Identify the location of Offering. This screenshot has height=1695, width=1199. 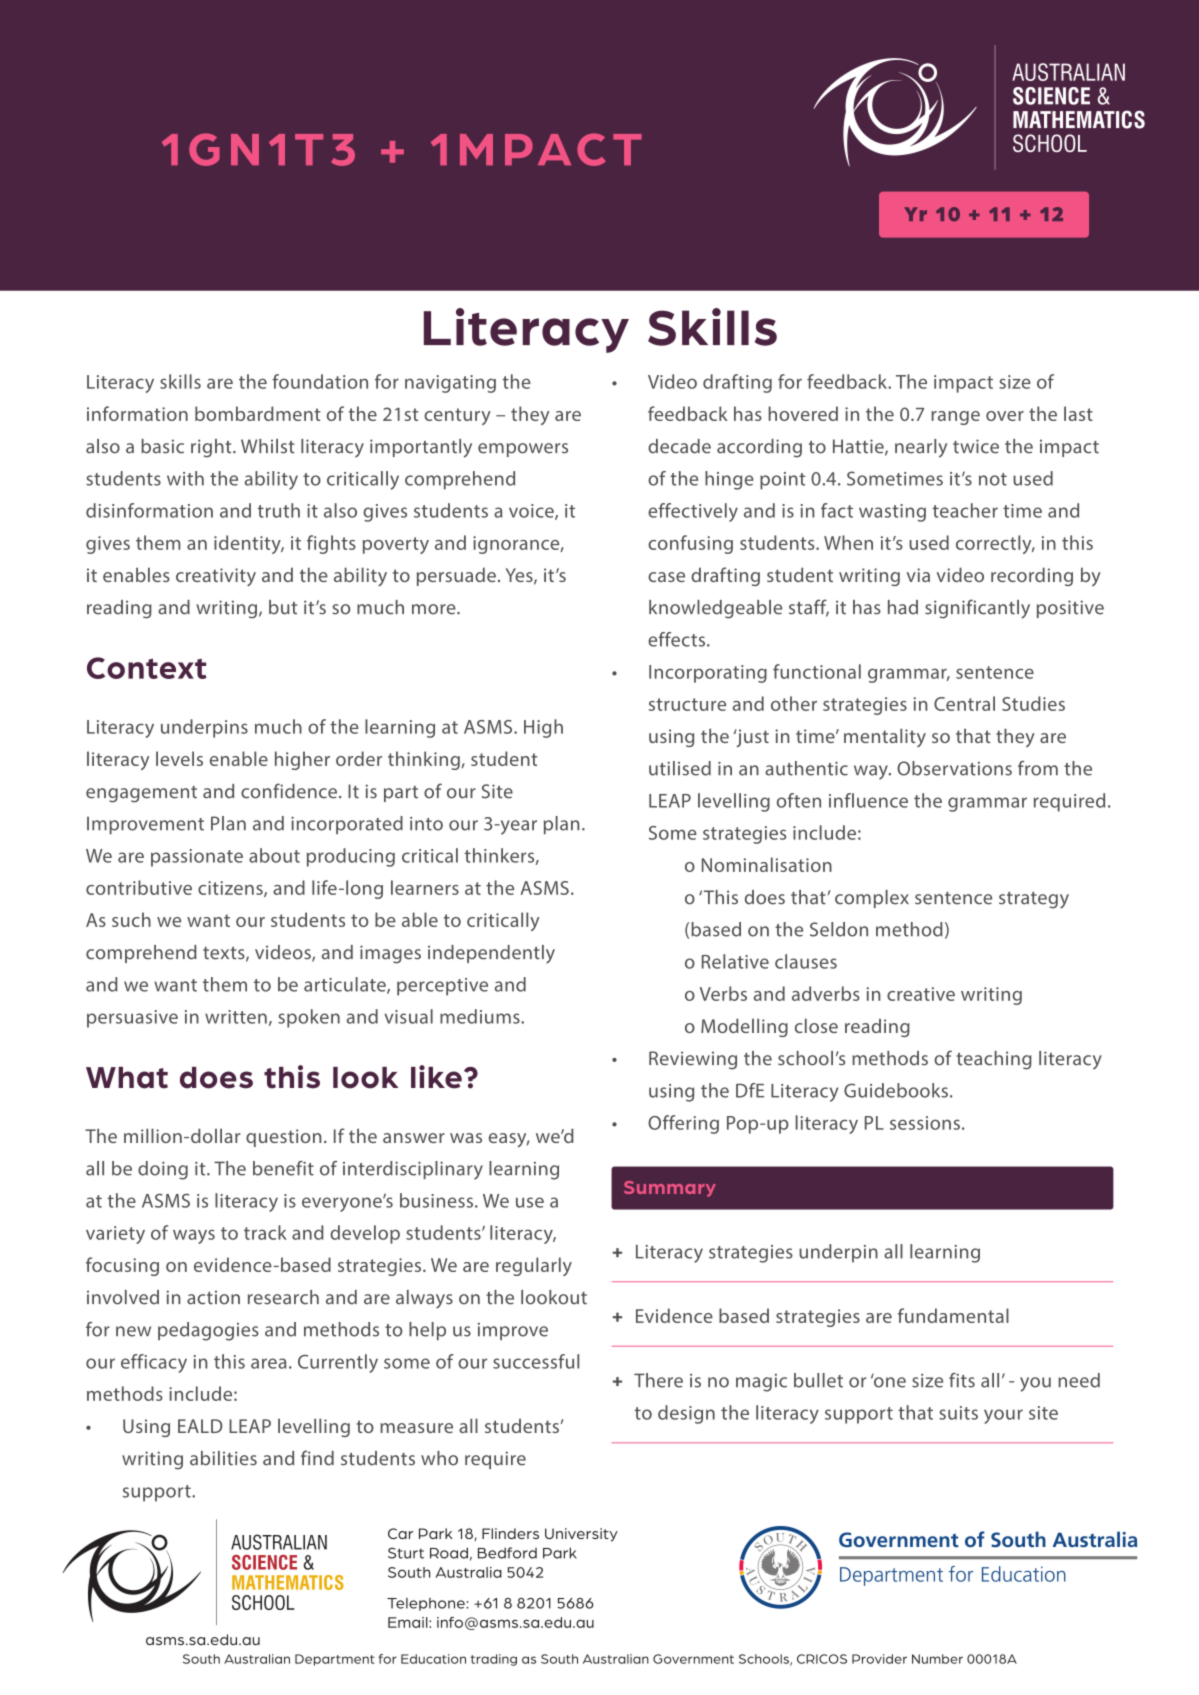
(683, 1124).
